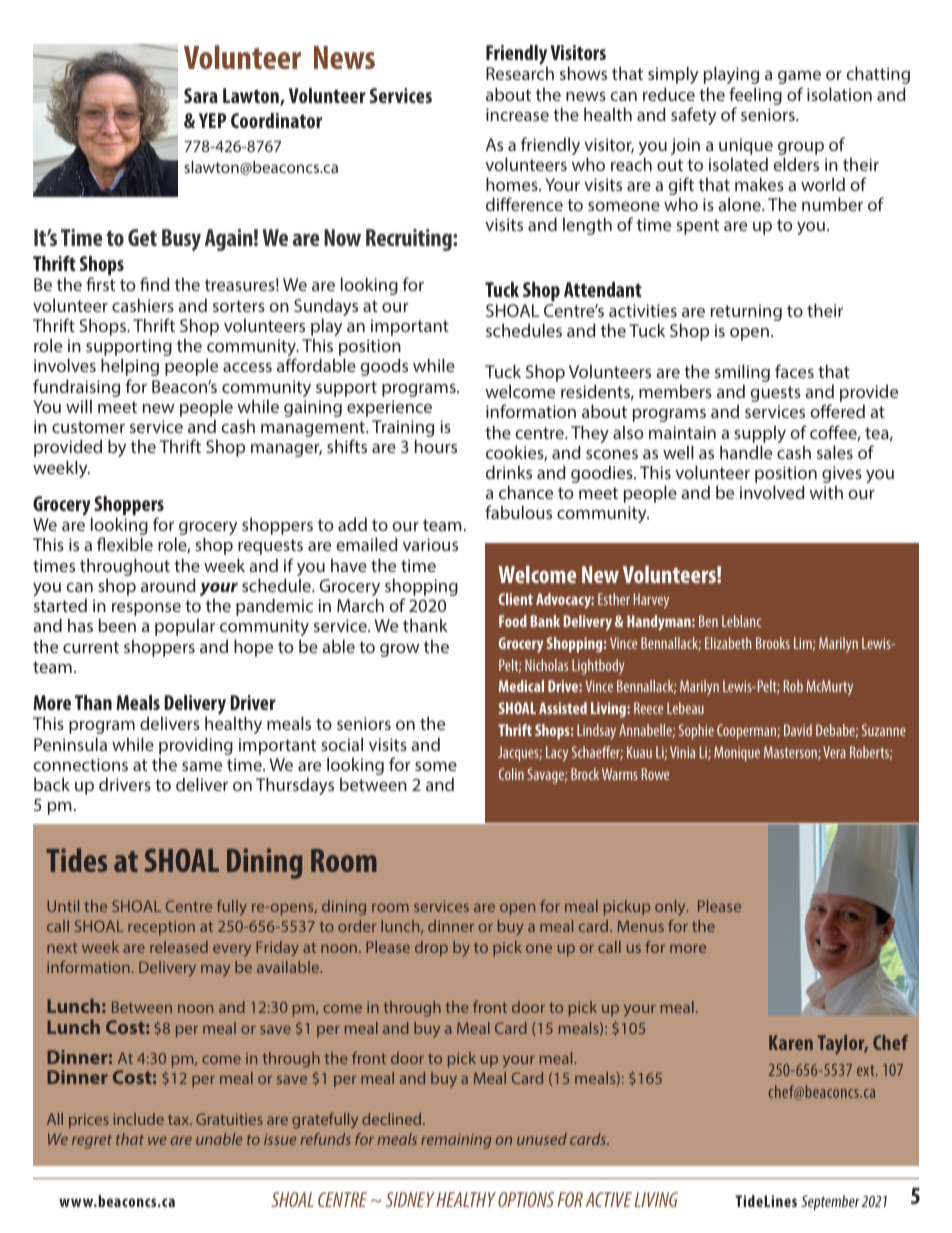 The height and width of the screenshot is (1233, 952). Describe the element at coordinates (155, 284) in the screenshot. I see `find` at that location.
